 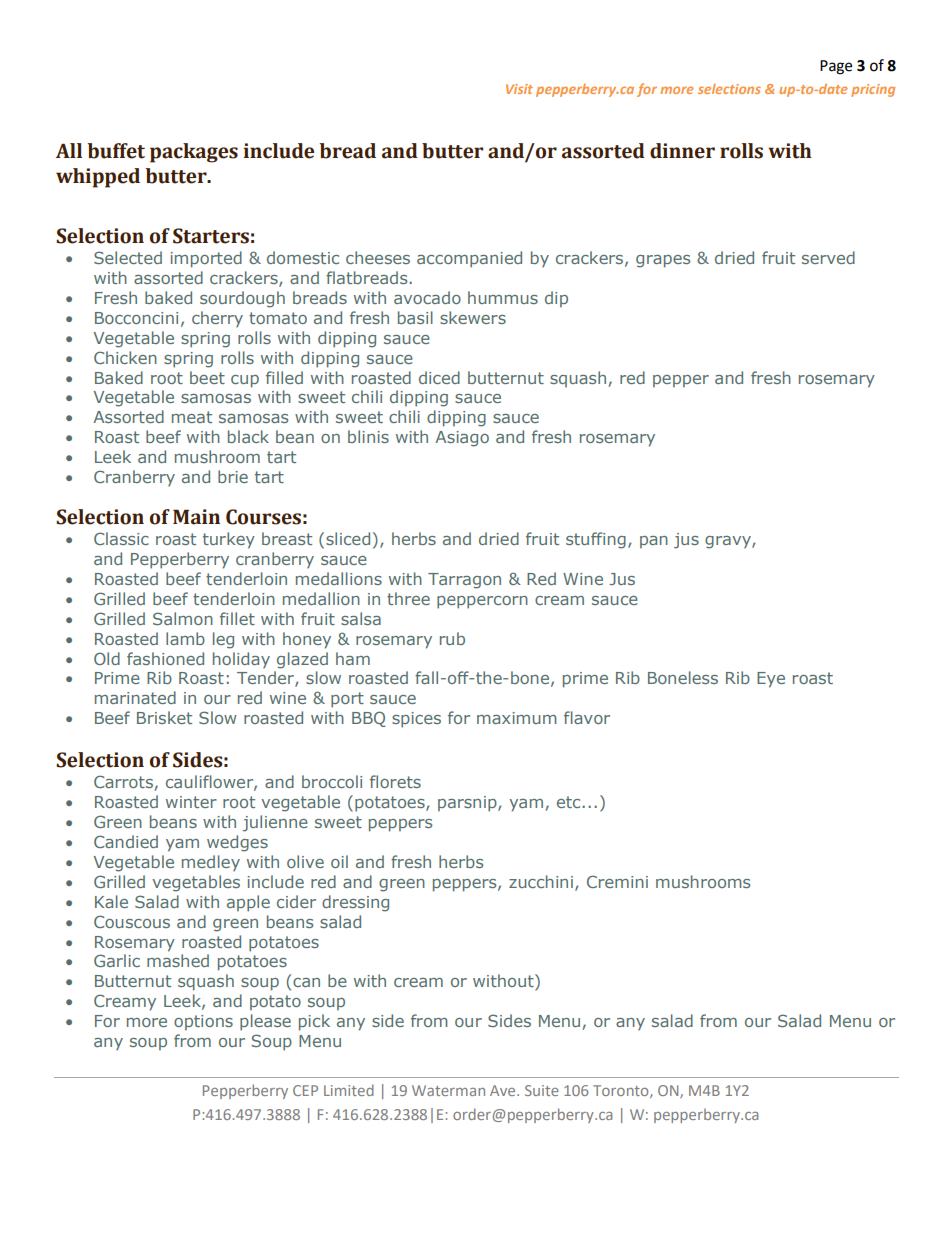 What do you see at coordinates (622, 1091) in the screenshot?
I see `Toronto` at bounding box center [622, 1091].
